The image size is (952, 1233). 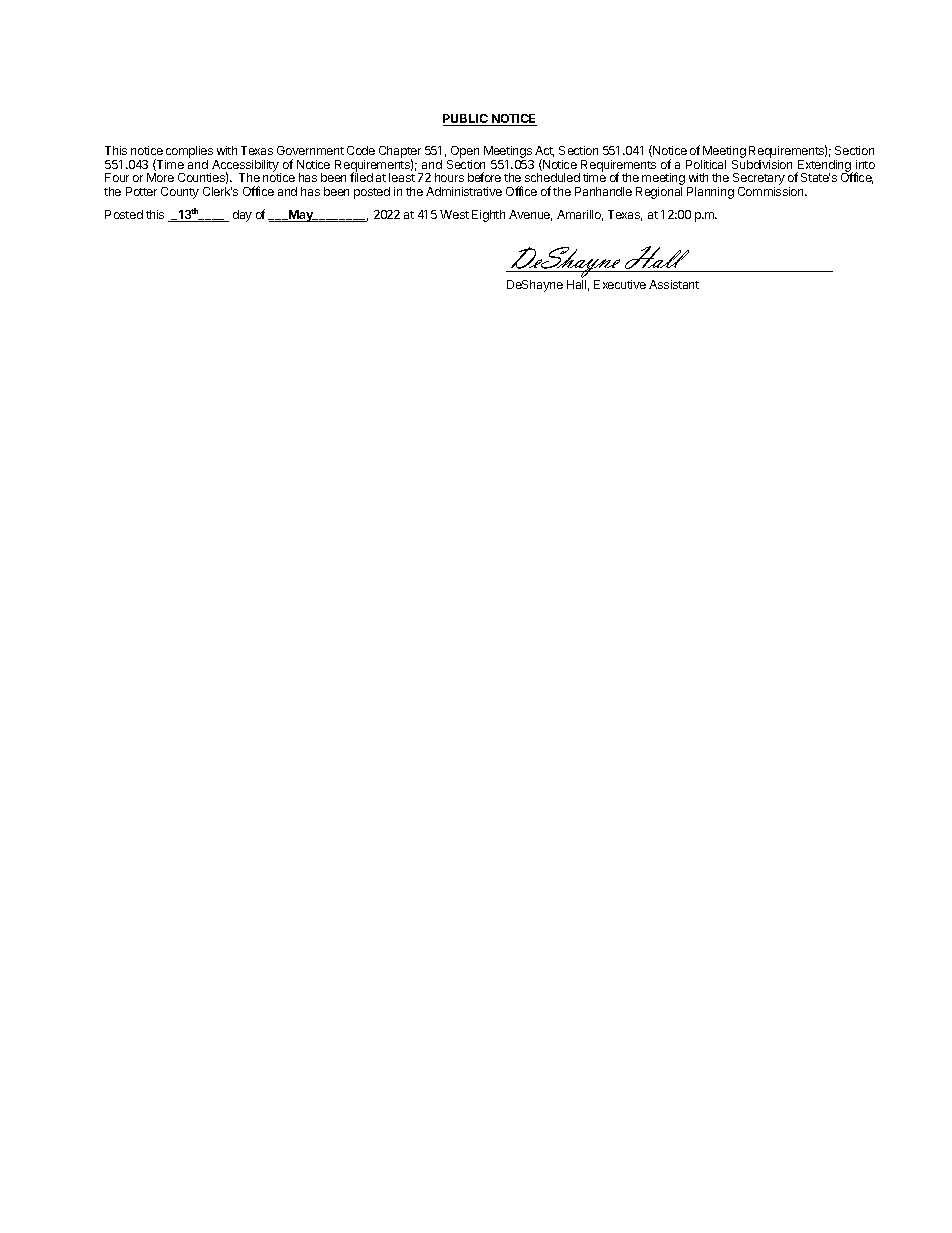 I want to click on Commission, so click(x=772, y=191).
